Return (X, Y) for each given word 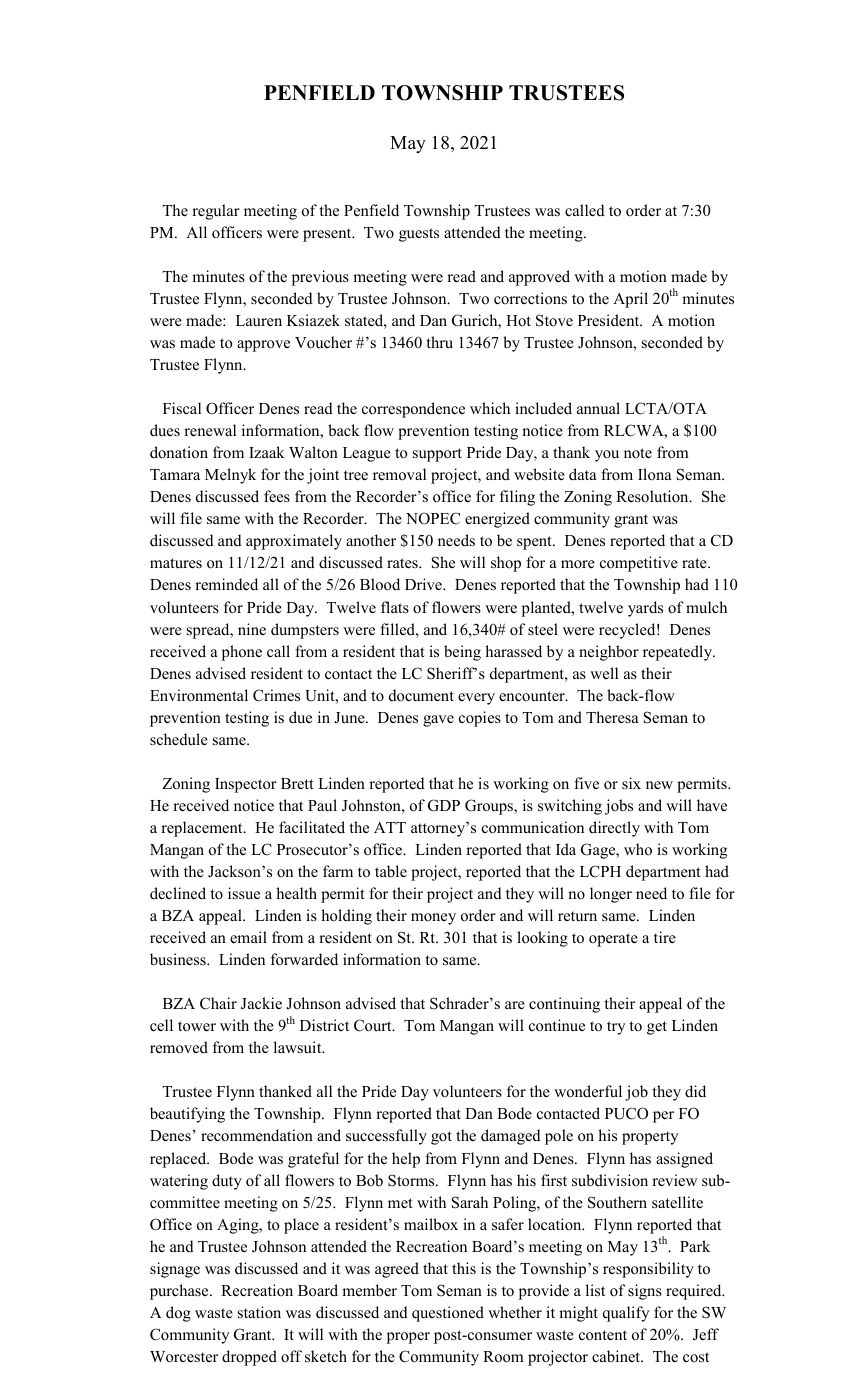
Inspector (246, 785)
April (630, 300)
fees (277, 496)
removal (399, 474)
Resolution (653, 496)
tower (197, 1026)
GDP (444, 805)
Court (374, 1025)
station (259, 1312)
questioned (448, 1314)
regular (216, 212)
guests (419, 235)
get (657, 1028)
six (631, 783)
